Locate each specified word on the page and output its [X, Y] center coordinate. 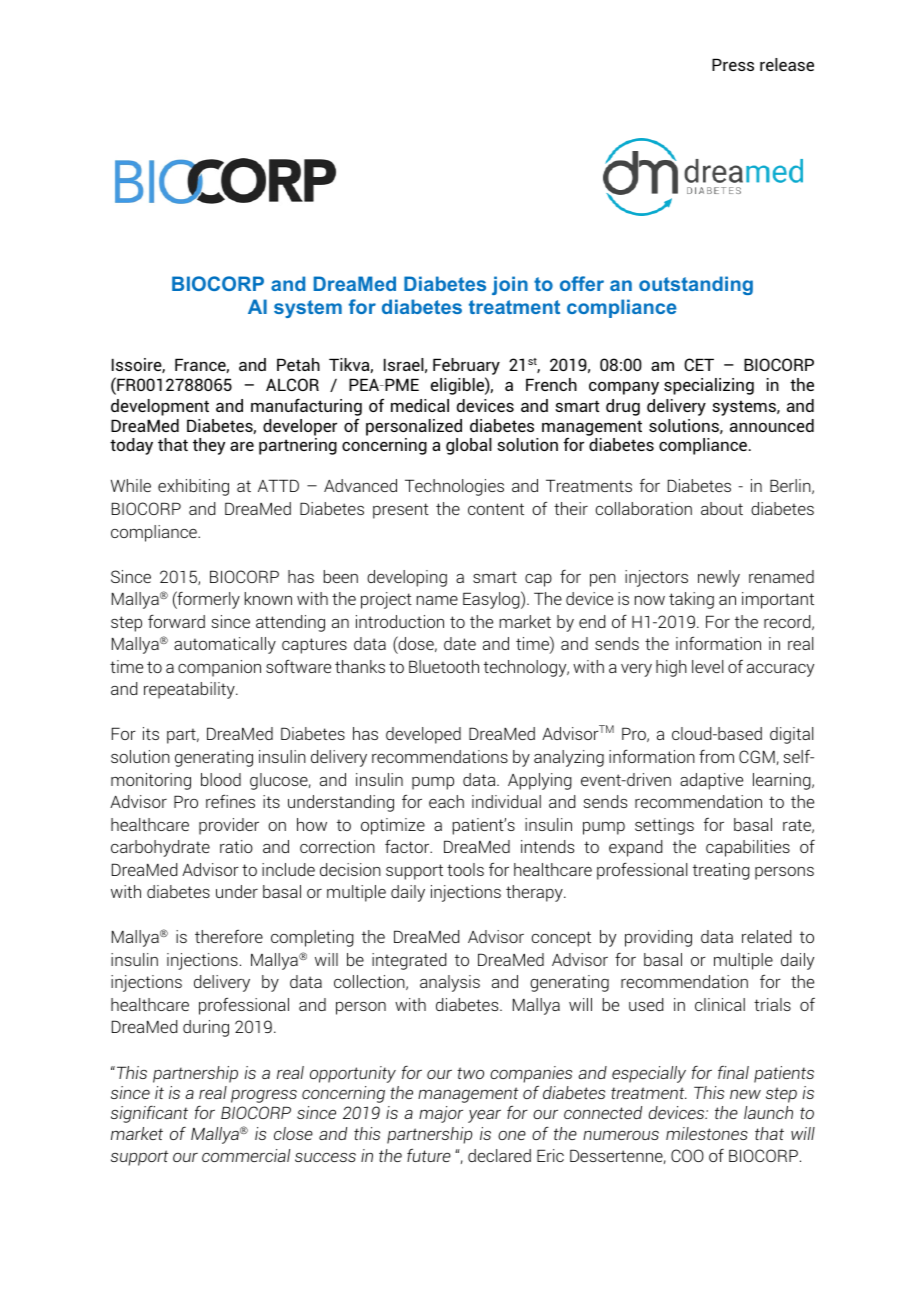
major [441, 1114]
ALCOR [292, 384]
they [209, 446]
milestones [707, 1133]
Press [733, 64]
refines [230, 801]
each [446, 801]
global [469, 446]
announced [772, 425]
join [510, 285]
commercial [246, 1155]
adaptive [711, 781]
